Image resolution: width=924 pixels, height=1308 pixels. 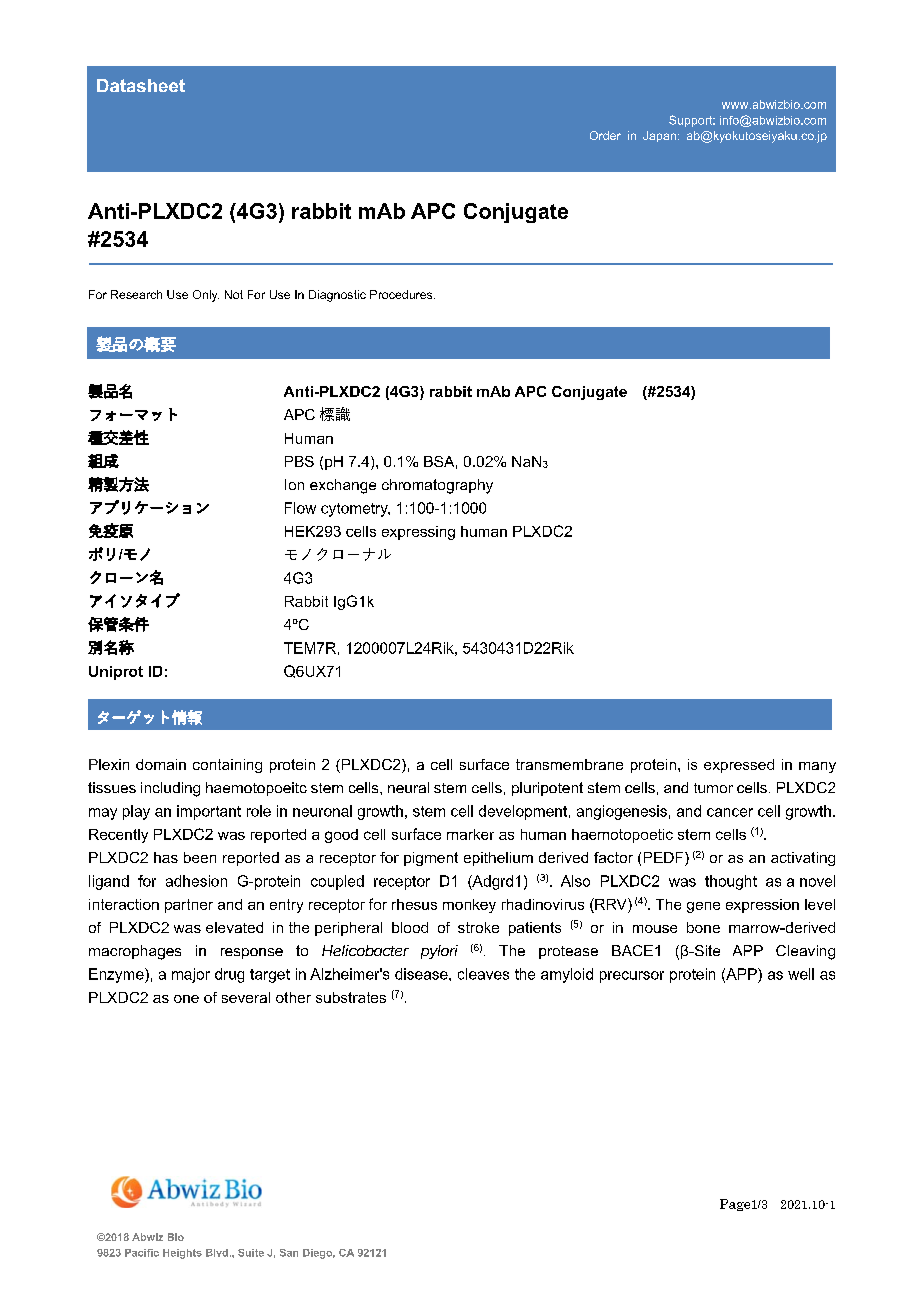 What do you see at coordinates (141, 85) in the screenshot?
I see `Datasheet` at bounding box center [141, 85].
